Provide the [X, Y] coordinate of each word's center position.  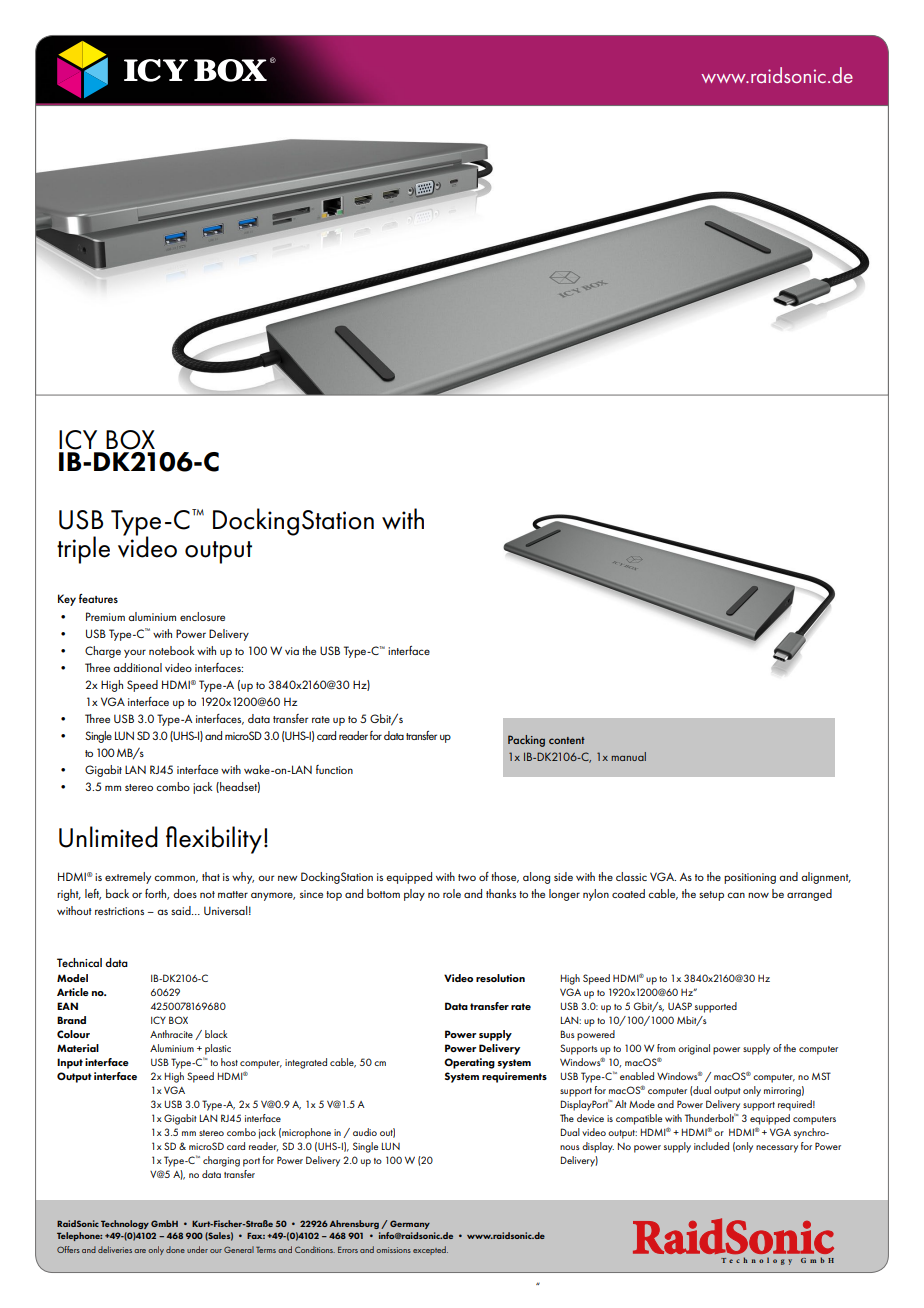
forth [157, 894]
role [452, 893]
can [736, 895]
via [292, 651]
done [175, 1249]
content [567, 740]
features [98, 598]
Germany [410, 1224]
